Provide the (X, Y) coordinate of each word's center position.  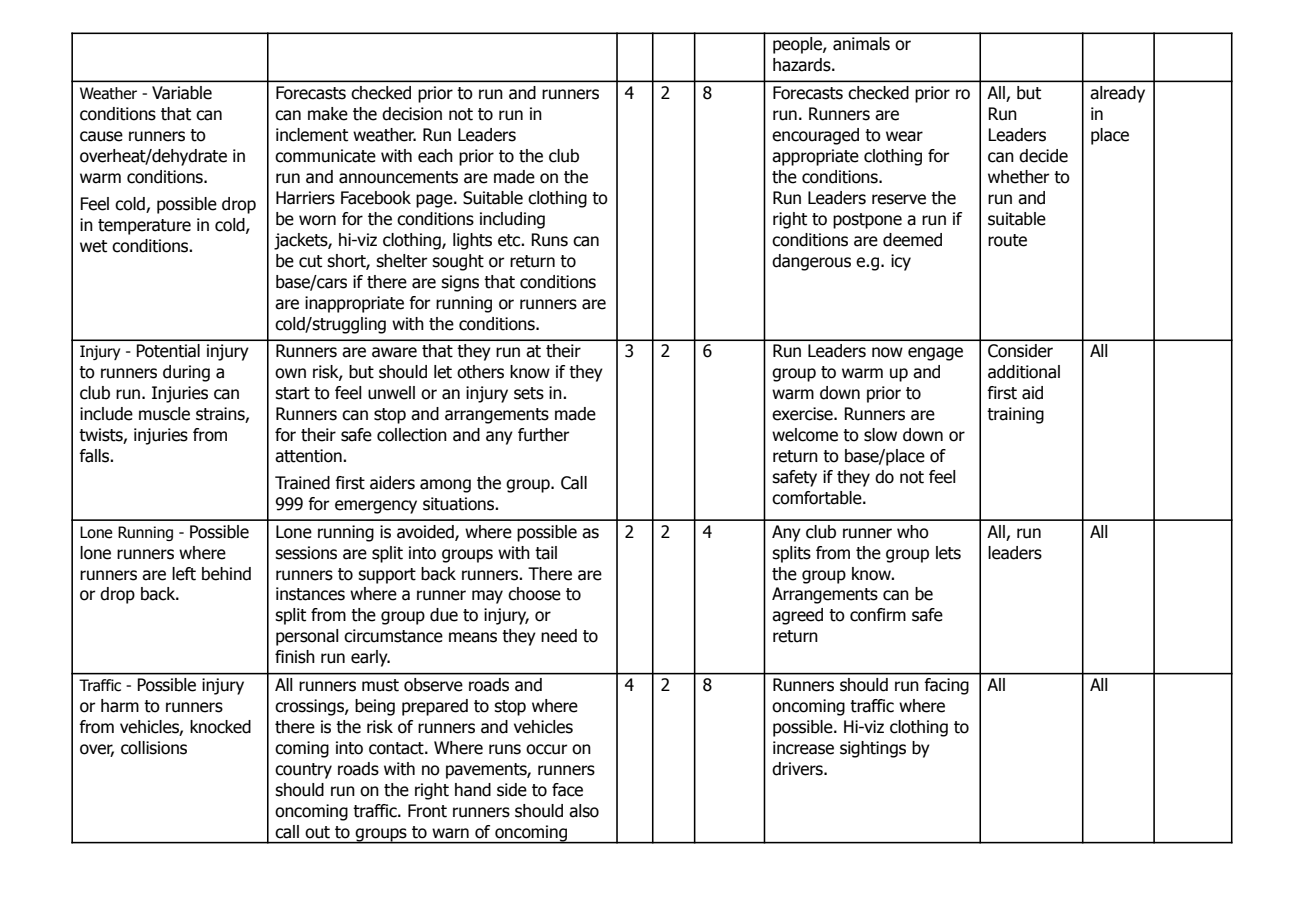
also (584, 811)
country (303, 771)
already (1117, 94)
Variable (182, 93)
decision (412, 114)
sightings (873, 749)
